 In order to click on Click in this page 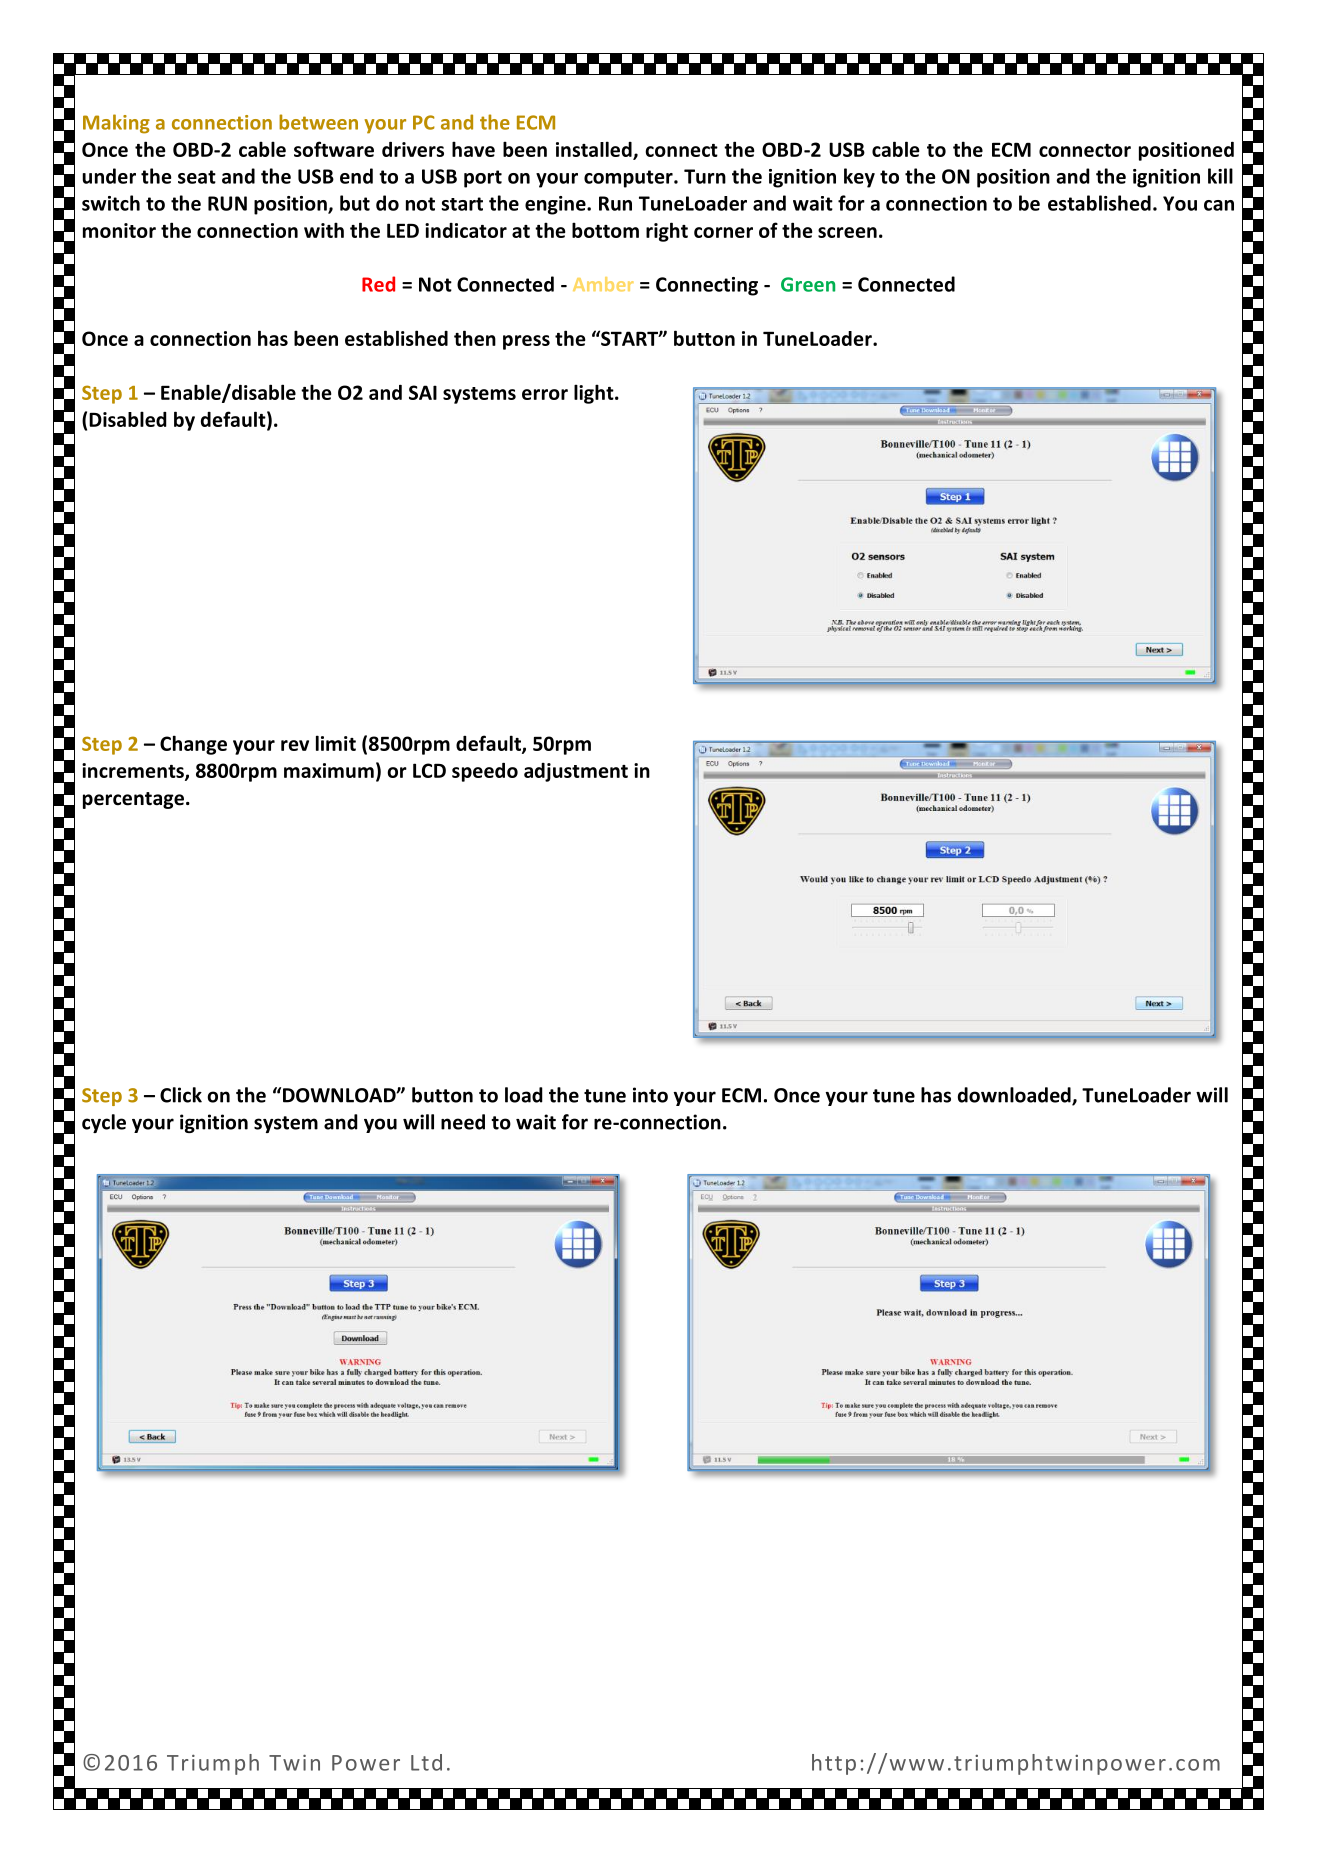, I will do `click(181, 1095)`.
